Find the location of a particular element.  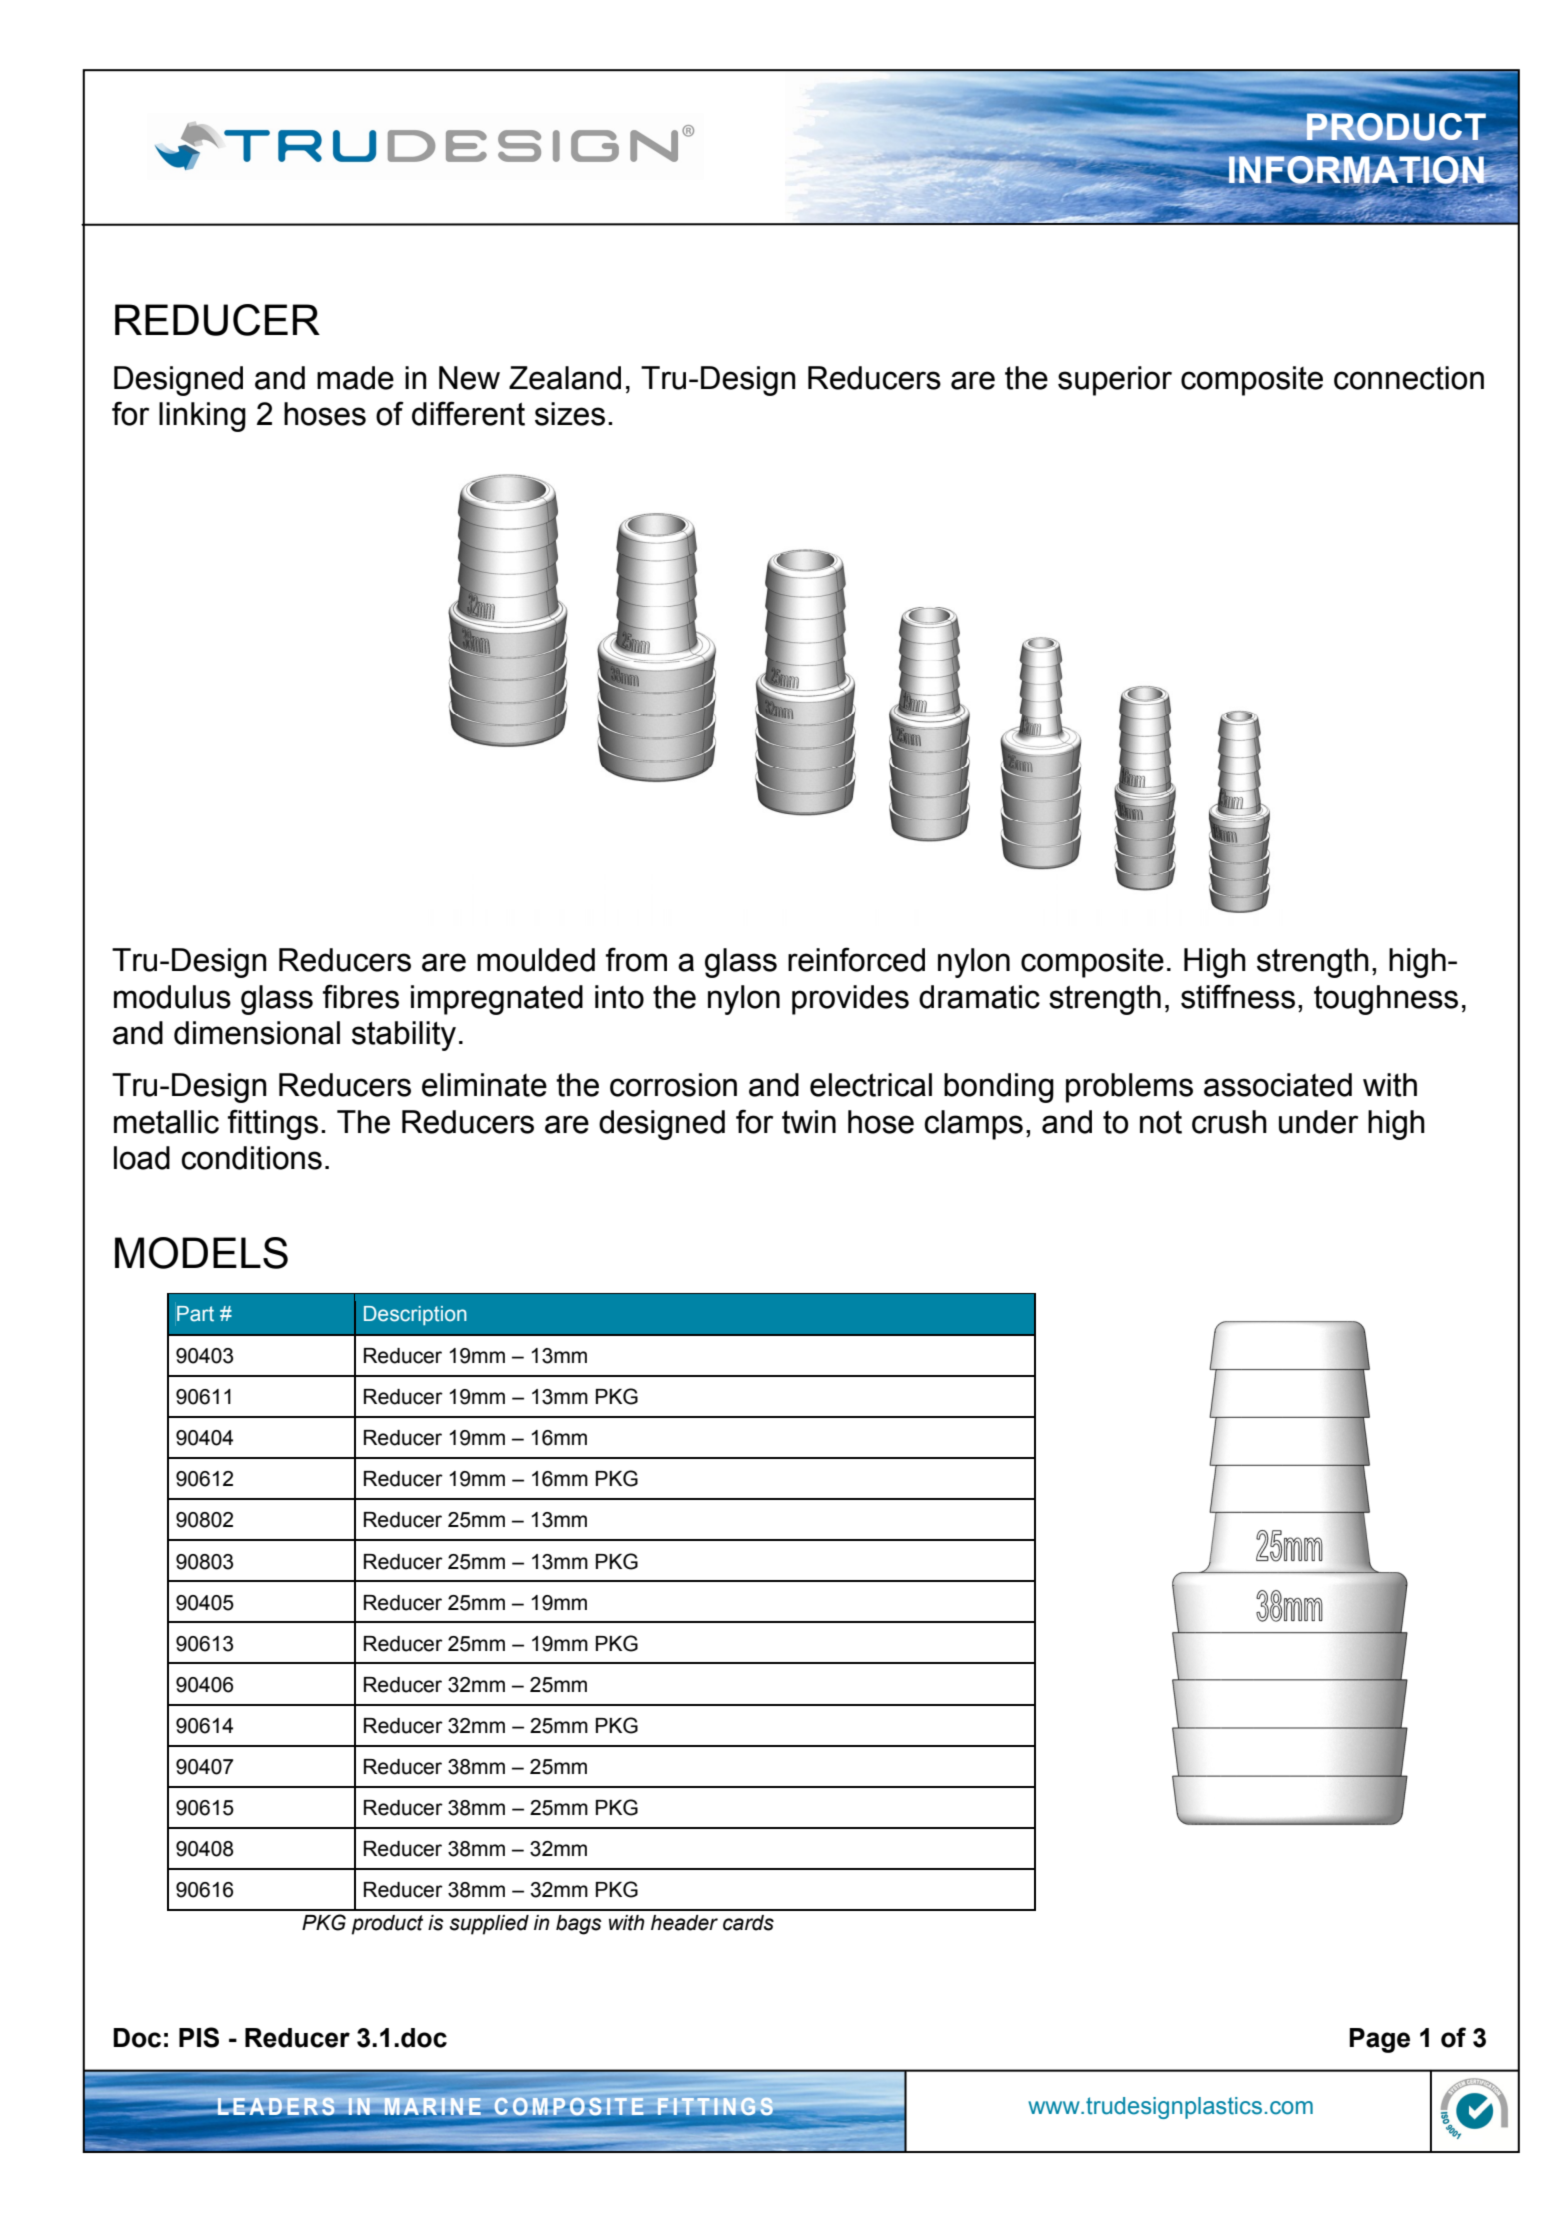

sizes is located at coordinates (570, 414).
